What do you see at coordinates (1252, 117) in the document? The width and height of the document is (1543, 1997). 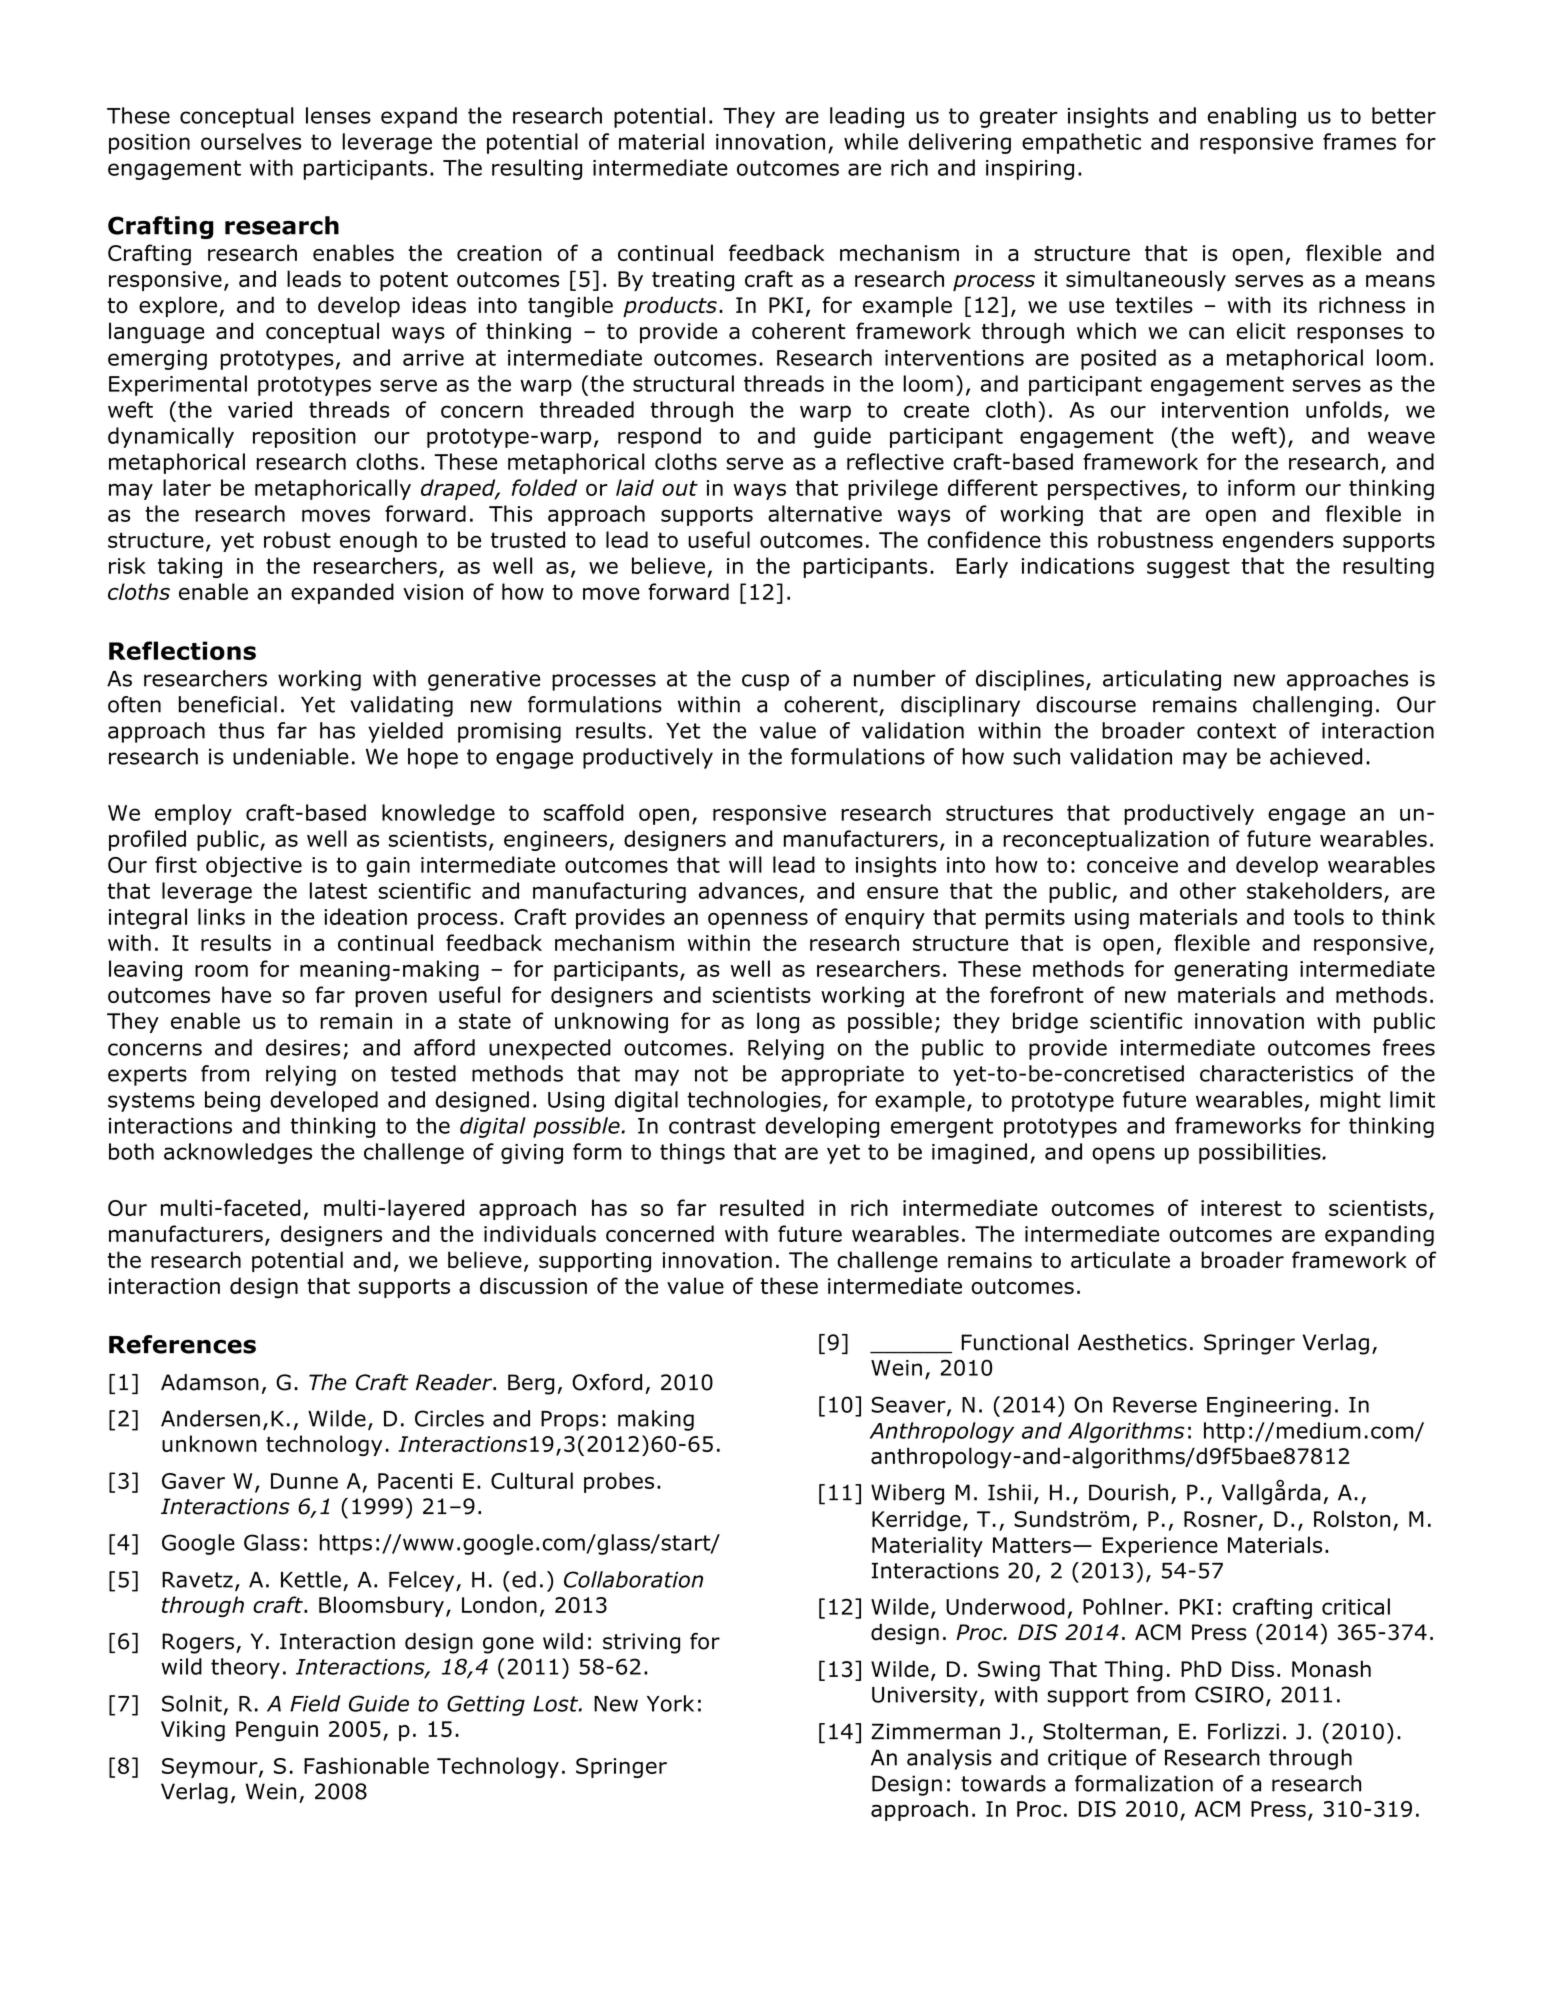 I see `enabling` at bounding box center [1252, 117].
